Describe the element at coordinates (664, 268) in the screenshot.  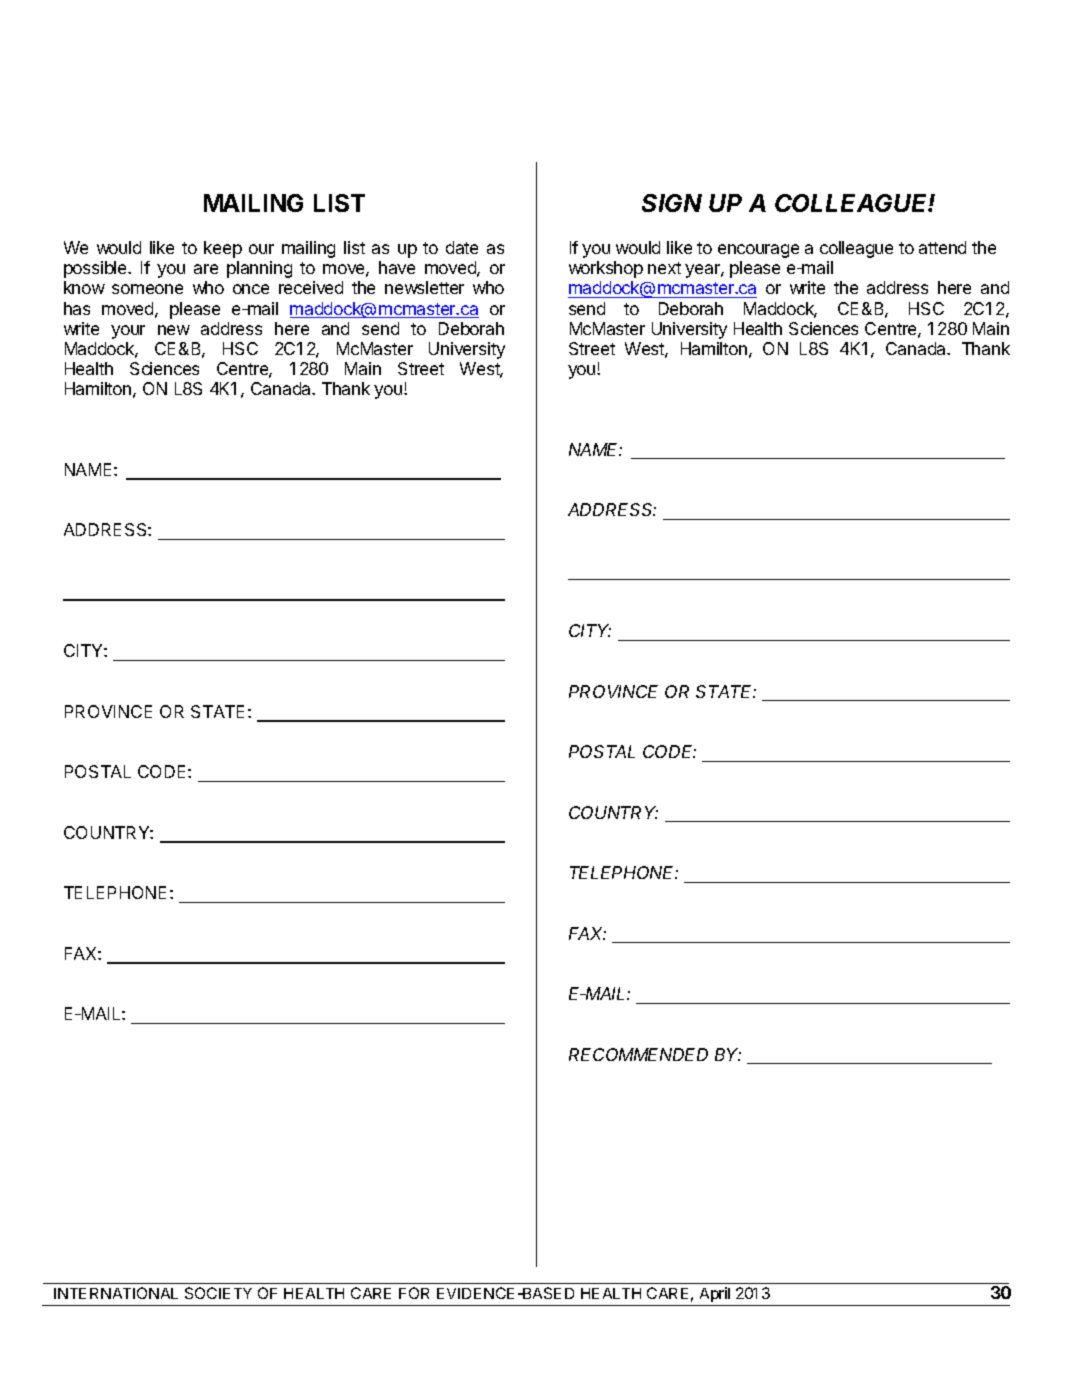
I see `next` at that location.
